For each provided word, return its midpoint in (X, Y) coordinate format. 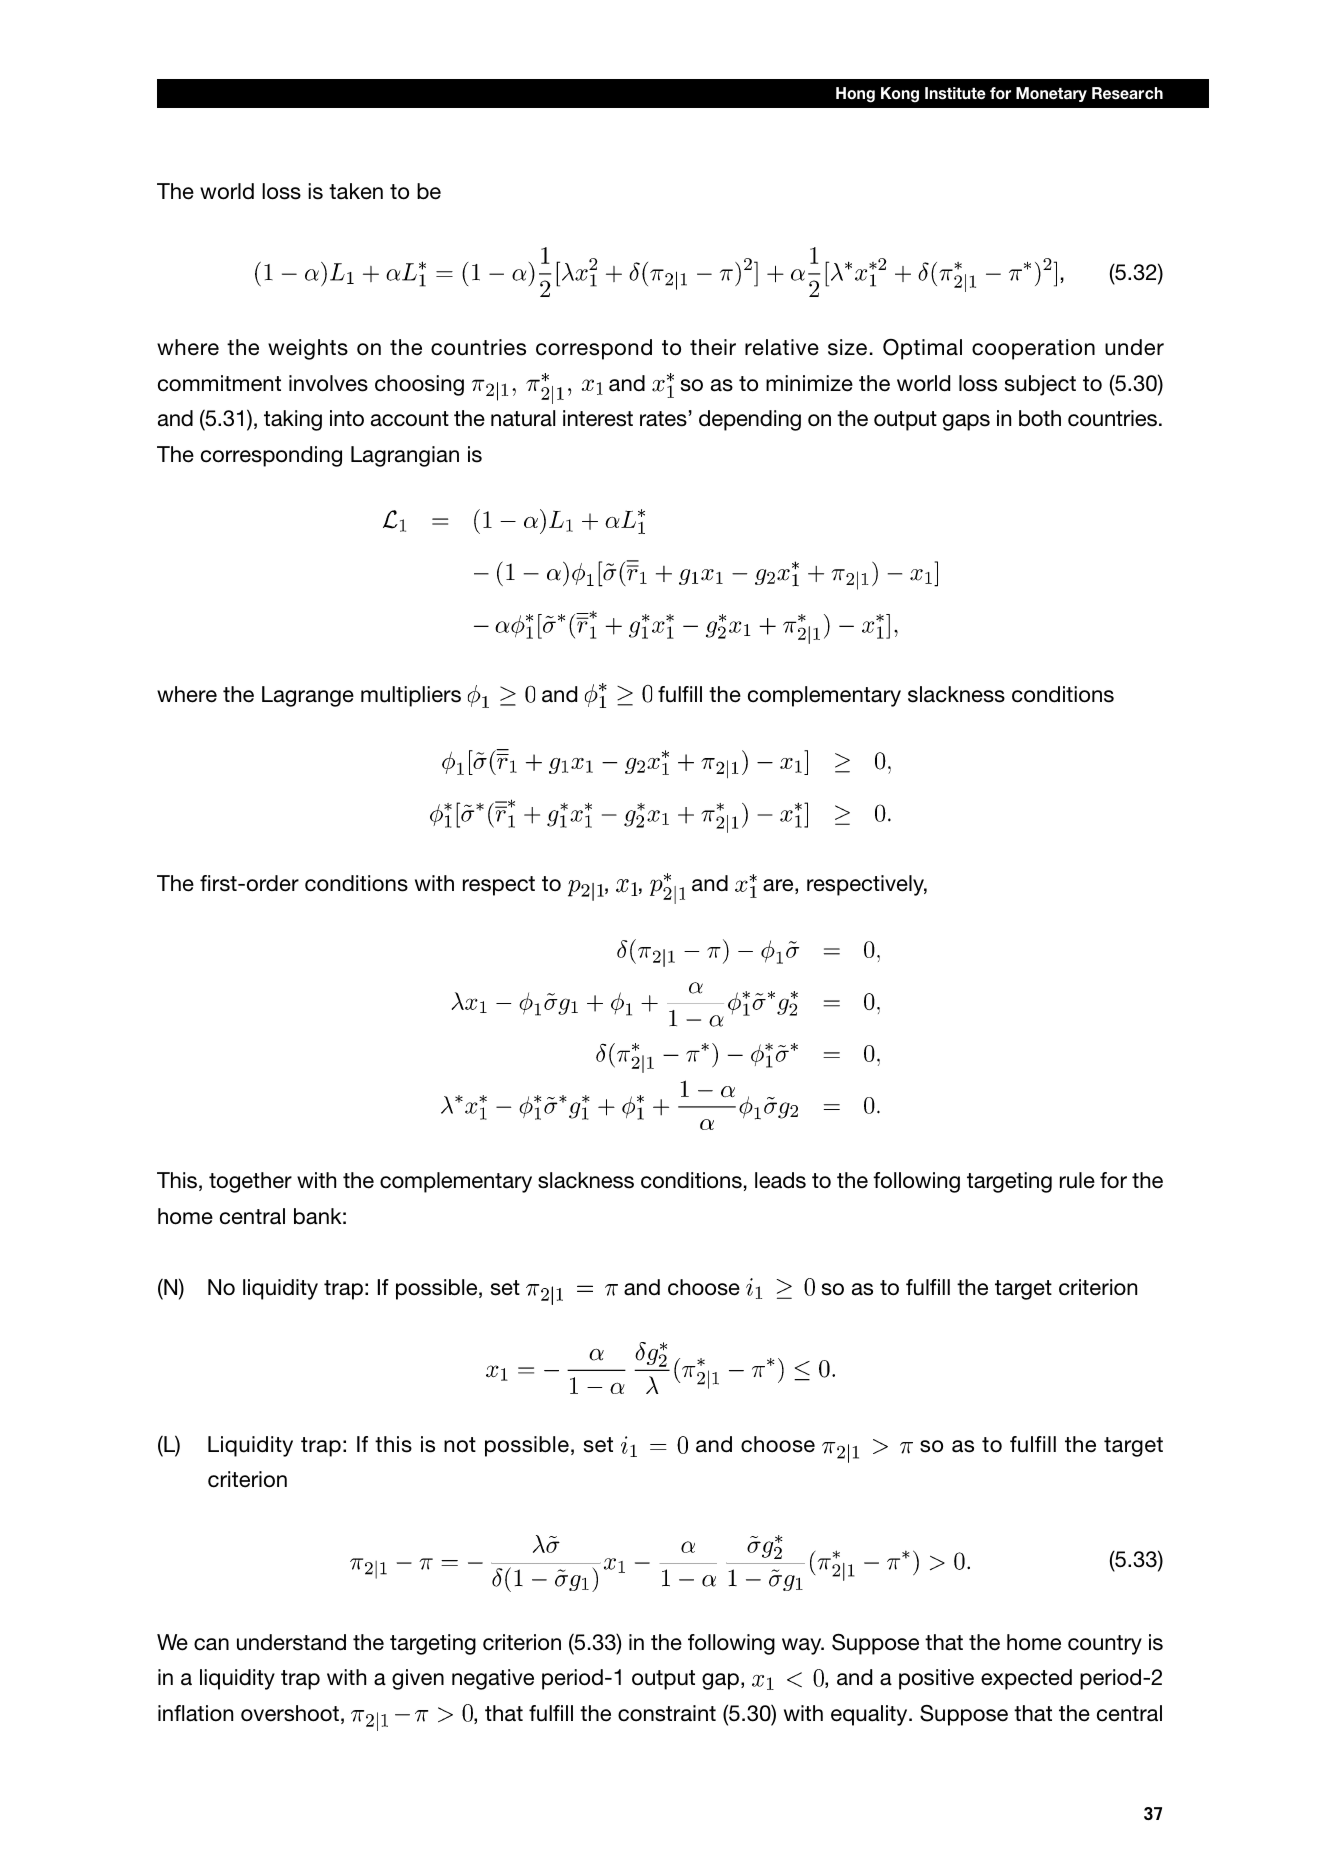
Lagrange (308, 696)
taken (356, 191)
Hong (855, 95)
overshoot (290, 1713)
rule (1077, 1180)
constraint (667, 1713)
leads (780, 1180)
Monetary (1051, 94)
